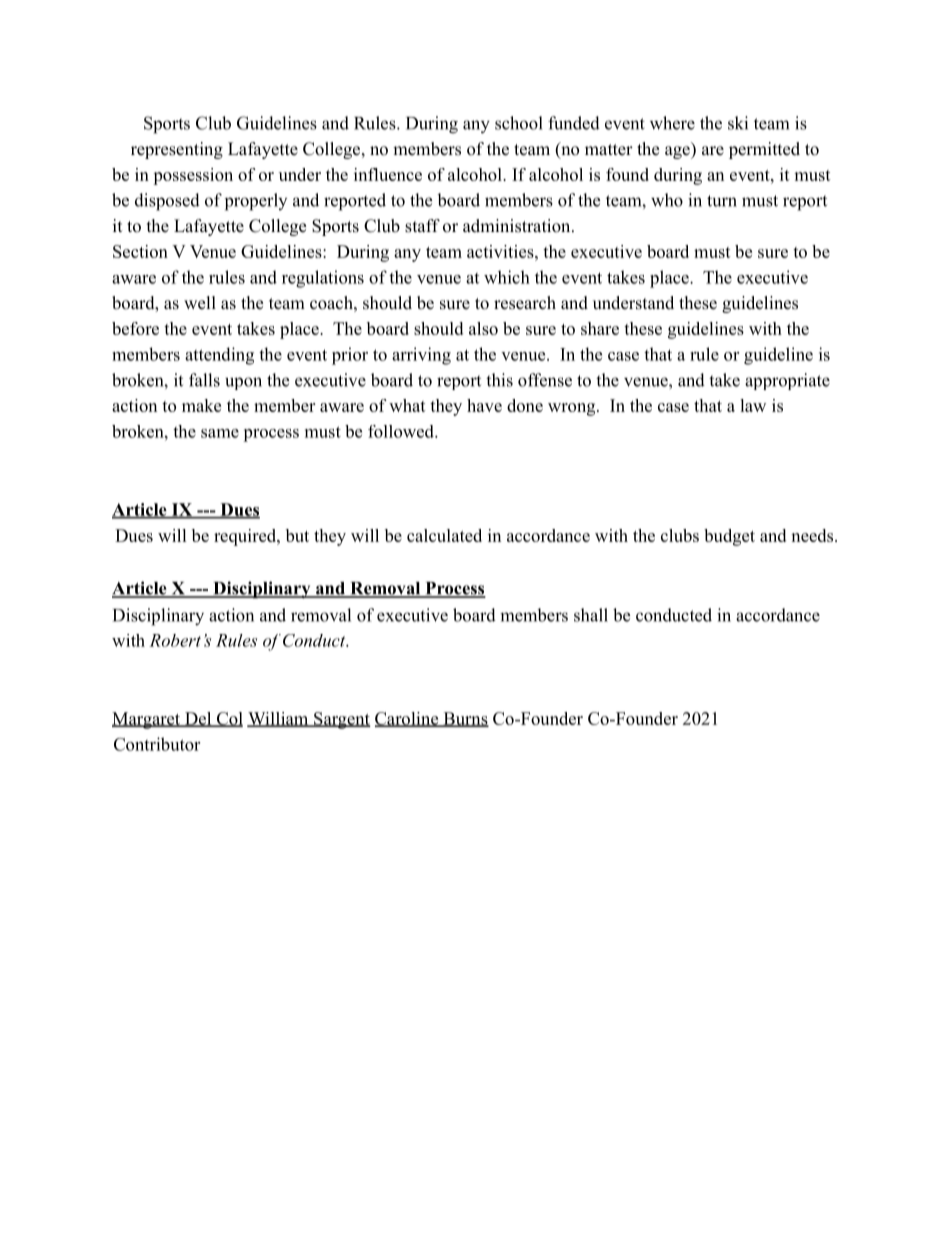 Image resolution: width=952 pixels, height=1233 pixels. Describe the element at coordinates (484, 405) in the document. I see `have` at that location.
